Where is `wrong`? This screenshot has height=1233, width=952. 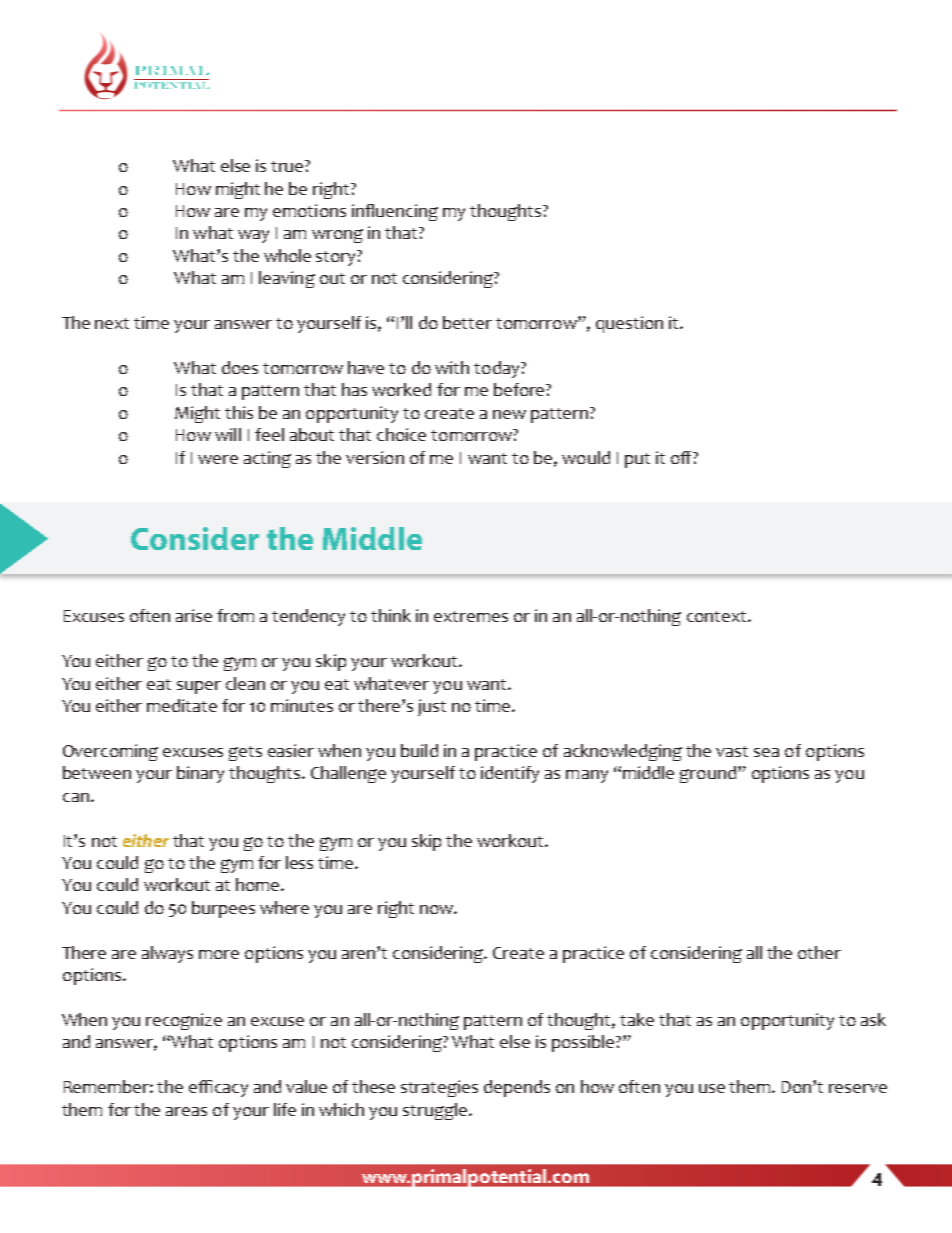 wrong is located at coordinates (337, 236).
